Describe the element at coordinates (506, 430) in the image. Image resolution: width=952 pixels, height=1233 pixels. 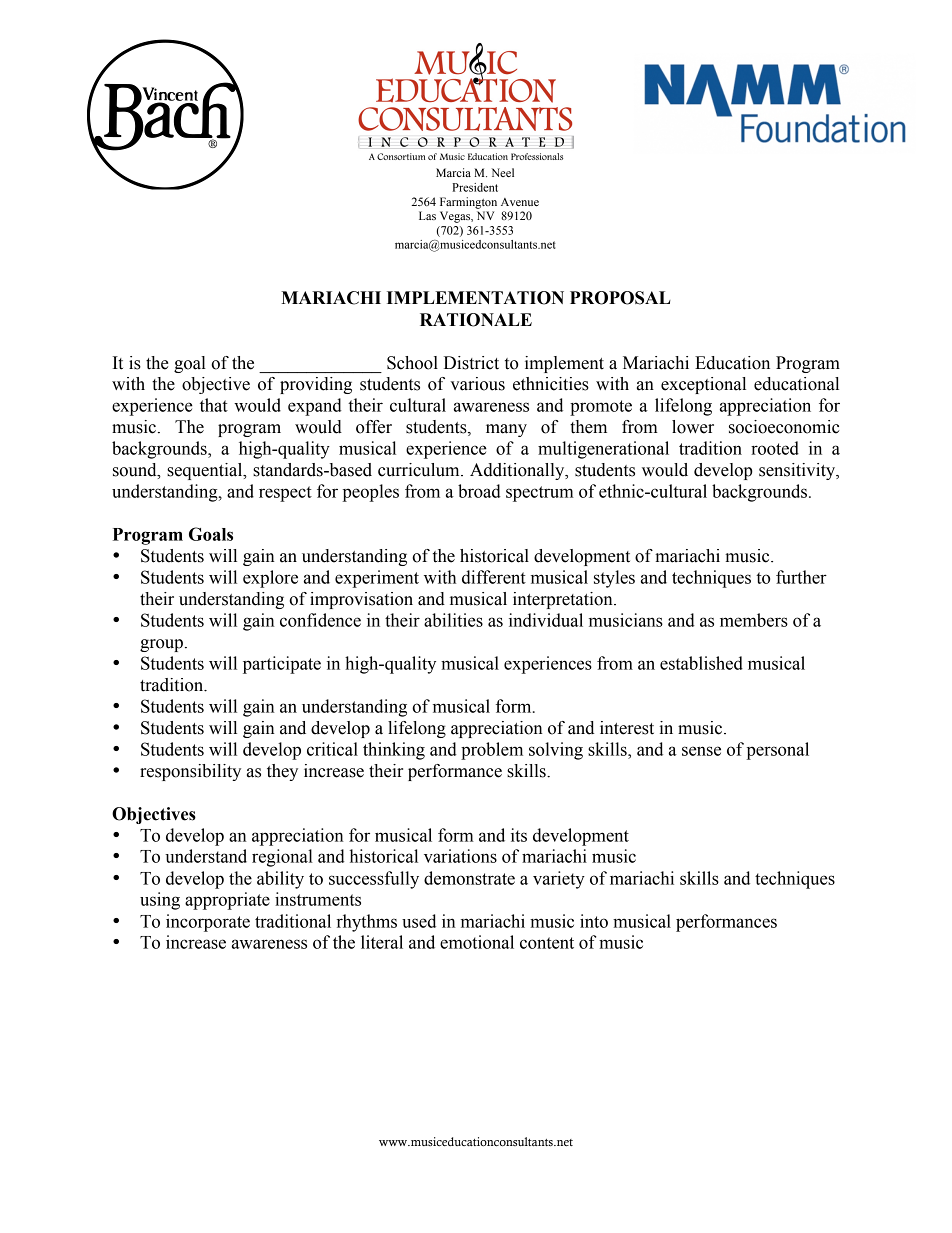
I see `many` at that location.
